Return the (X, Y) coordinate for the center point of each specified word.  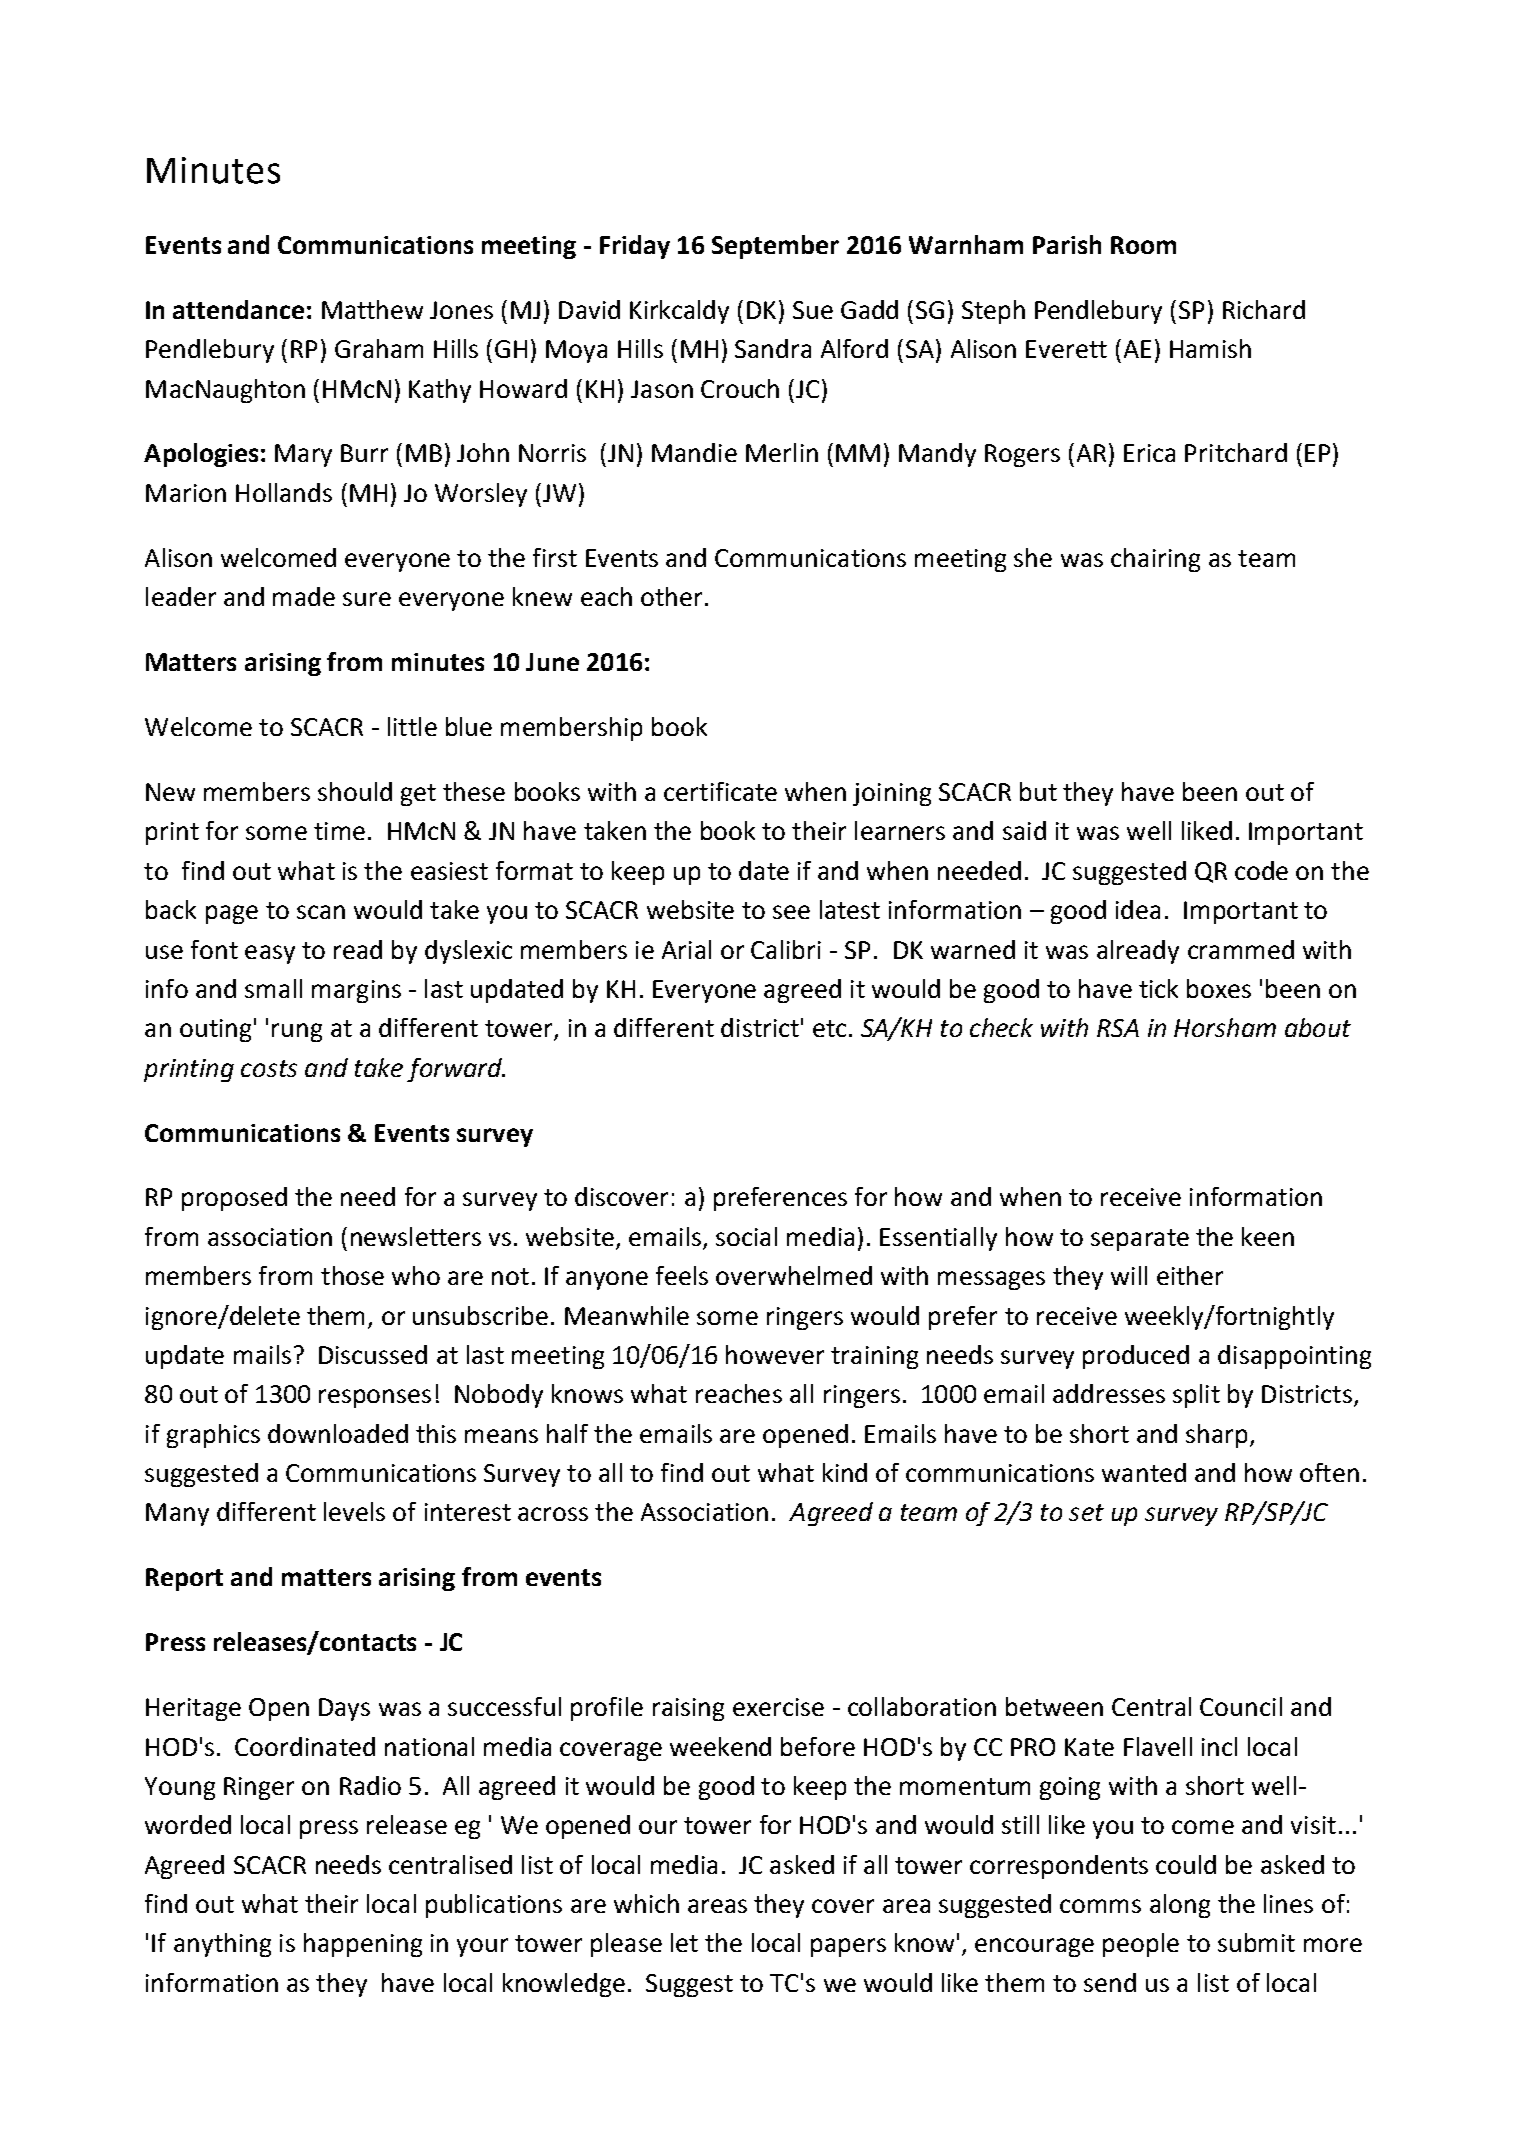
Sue (813, 310)
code (1261, 870)
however (775, 1354)
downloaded (338, 1433)
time (339, 831)
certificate (720, 791)
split (1196, 1396)
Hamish (1210, 348)
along (1180, 1906)
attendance (238, 309)
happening (363, 1945)
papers (848, 1947)
